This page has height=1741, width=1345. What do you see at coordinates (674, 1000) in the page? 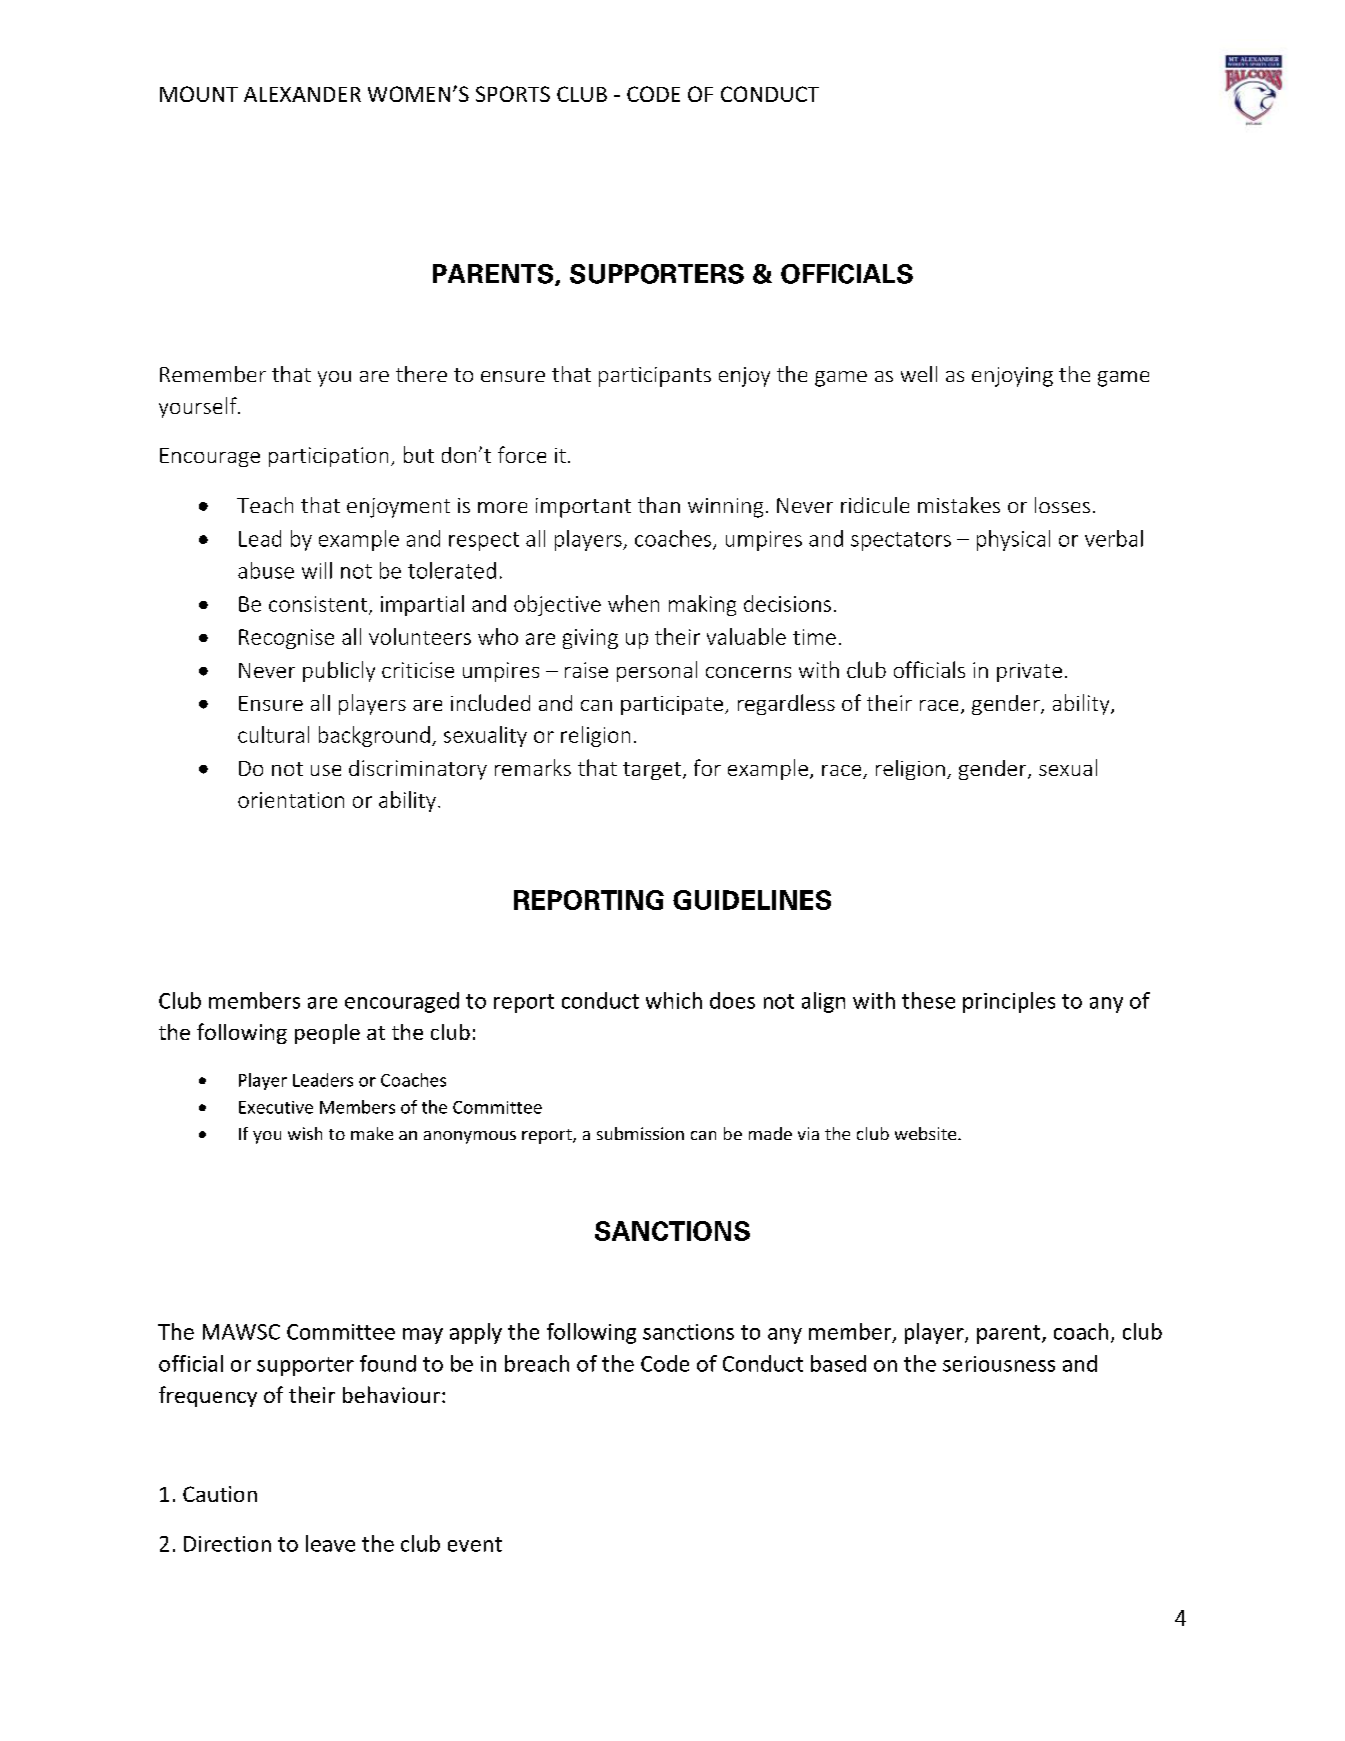
I see `which` at bounding box center [674, 1000].
